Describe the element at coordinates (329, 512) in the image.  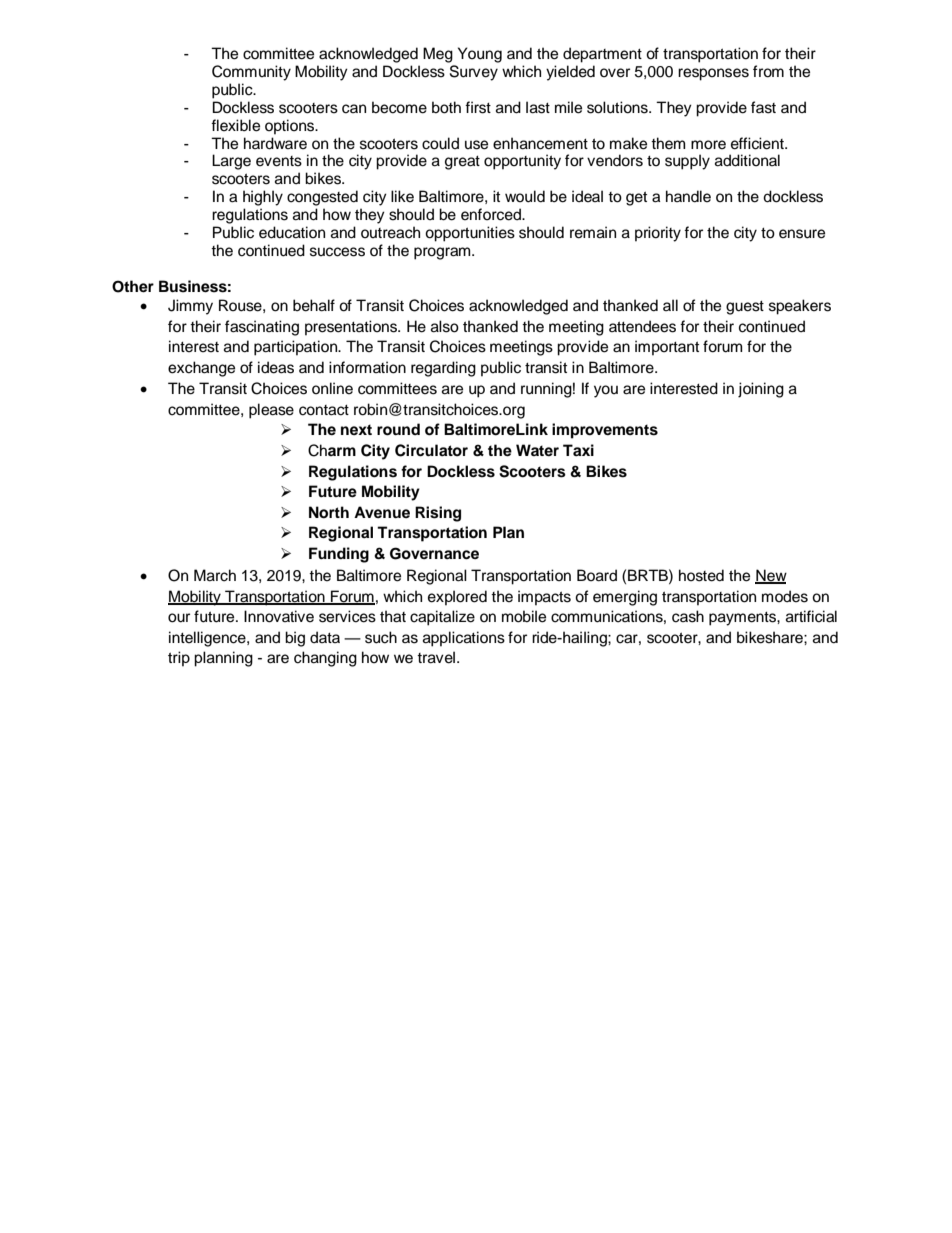
I see `North` at that location.
